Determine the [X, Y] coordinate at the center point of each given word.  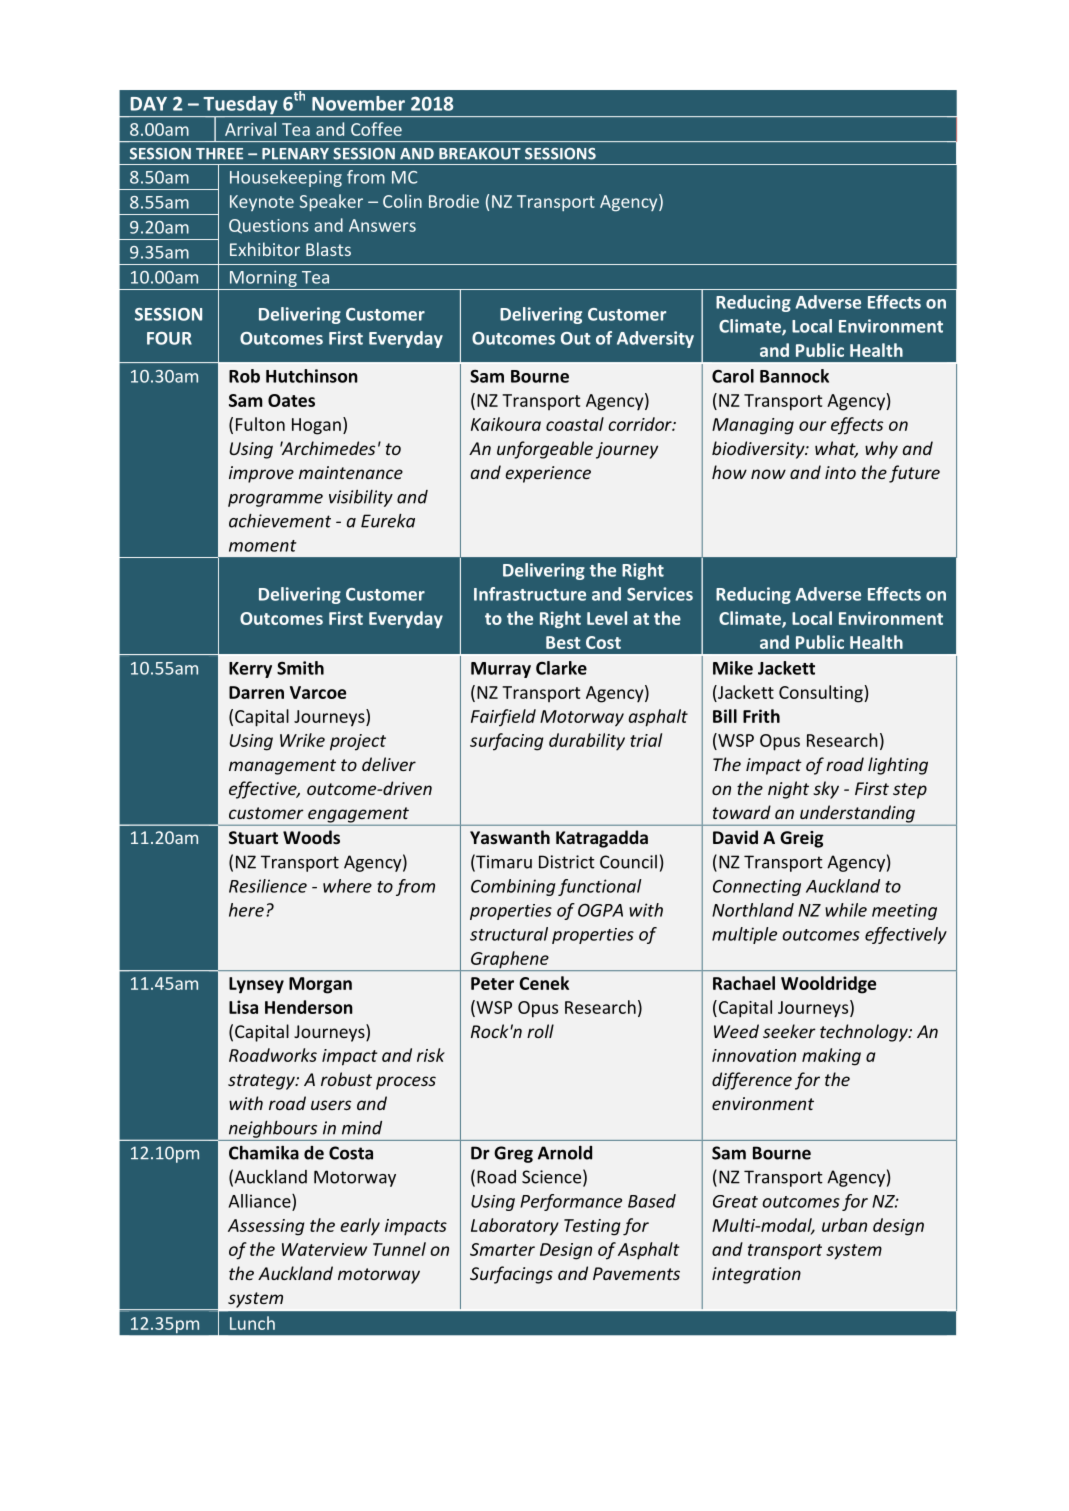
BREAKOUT [480, 154]
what [836, 449]
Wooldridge [828, 985]
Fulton [260, 424]
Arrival [250, 129]
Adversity [655, 339]
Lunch [252, 1323]
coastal [575, 424]
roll [540, 1031]
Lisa [243, 1007]
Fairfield [503, 718]
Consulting [821, 694]
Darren [256, 692]
